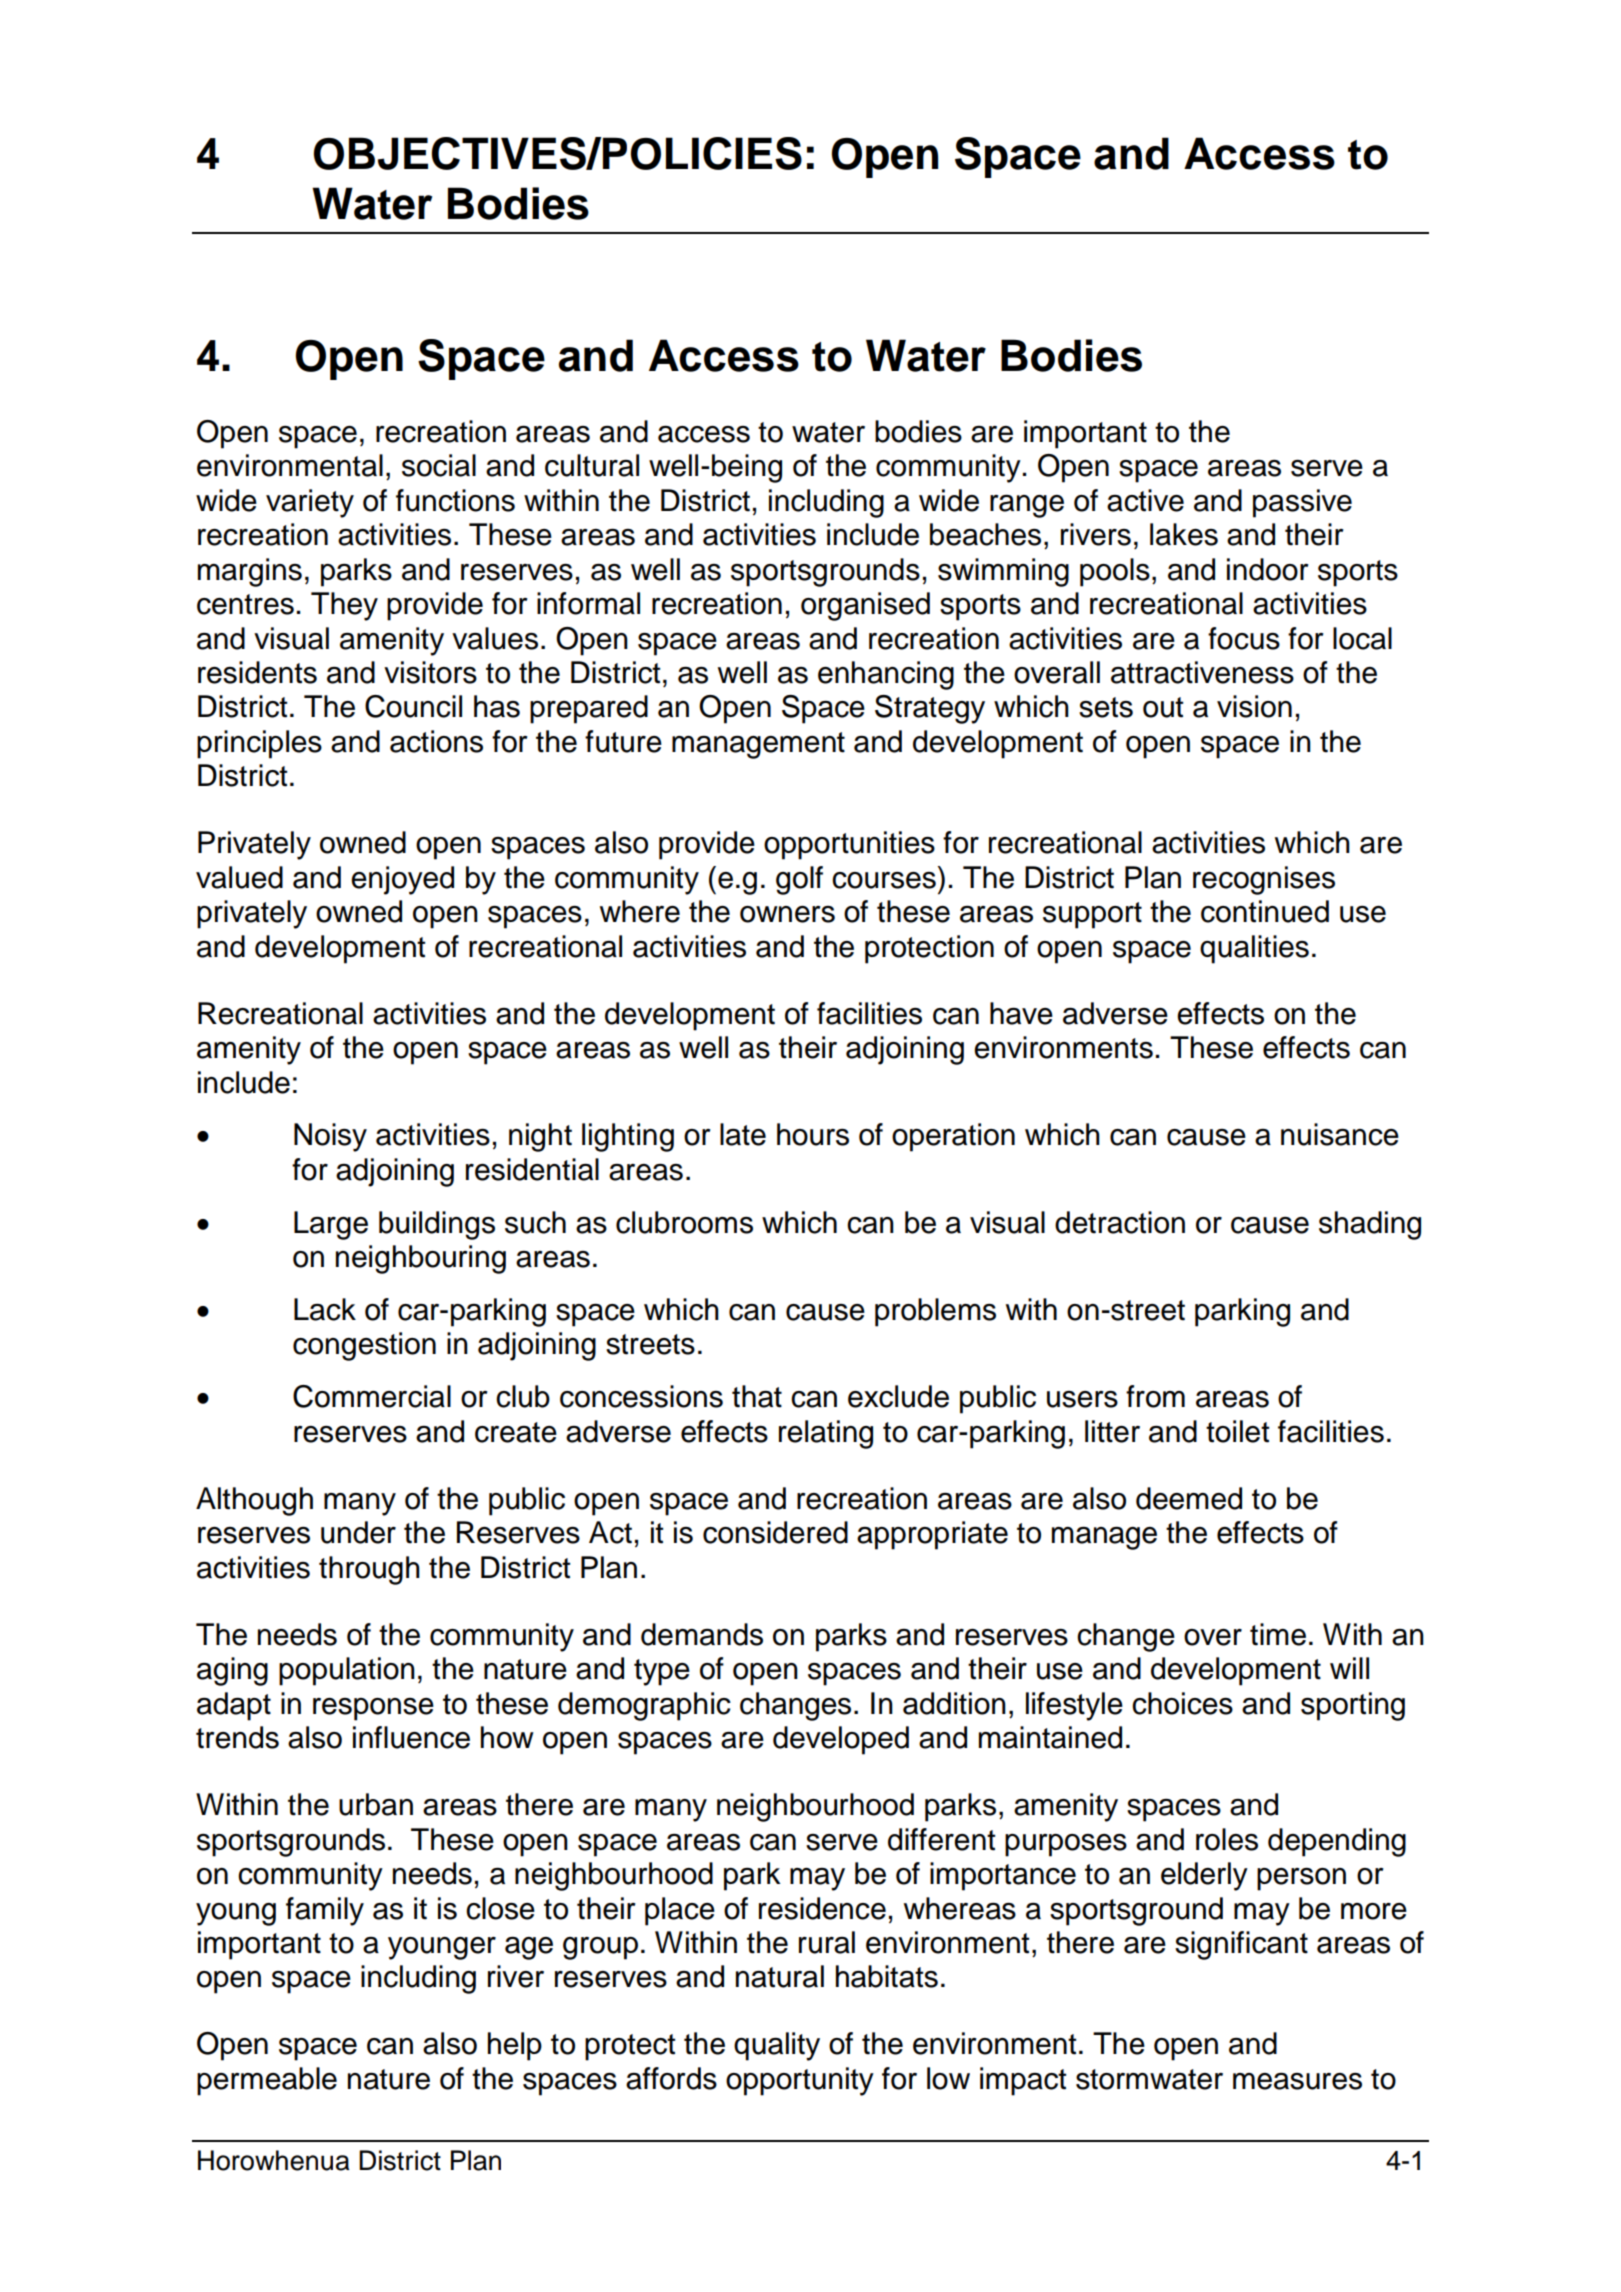  I want to click on measures, so click(1297, 2081).
